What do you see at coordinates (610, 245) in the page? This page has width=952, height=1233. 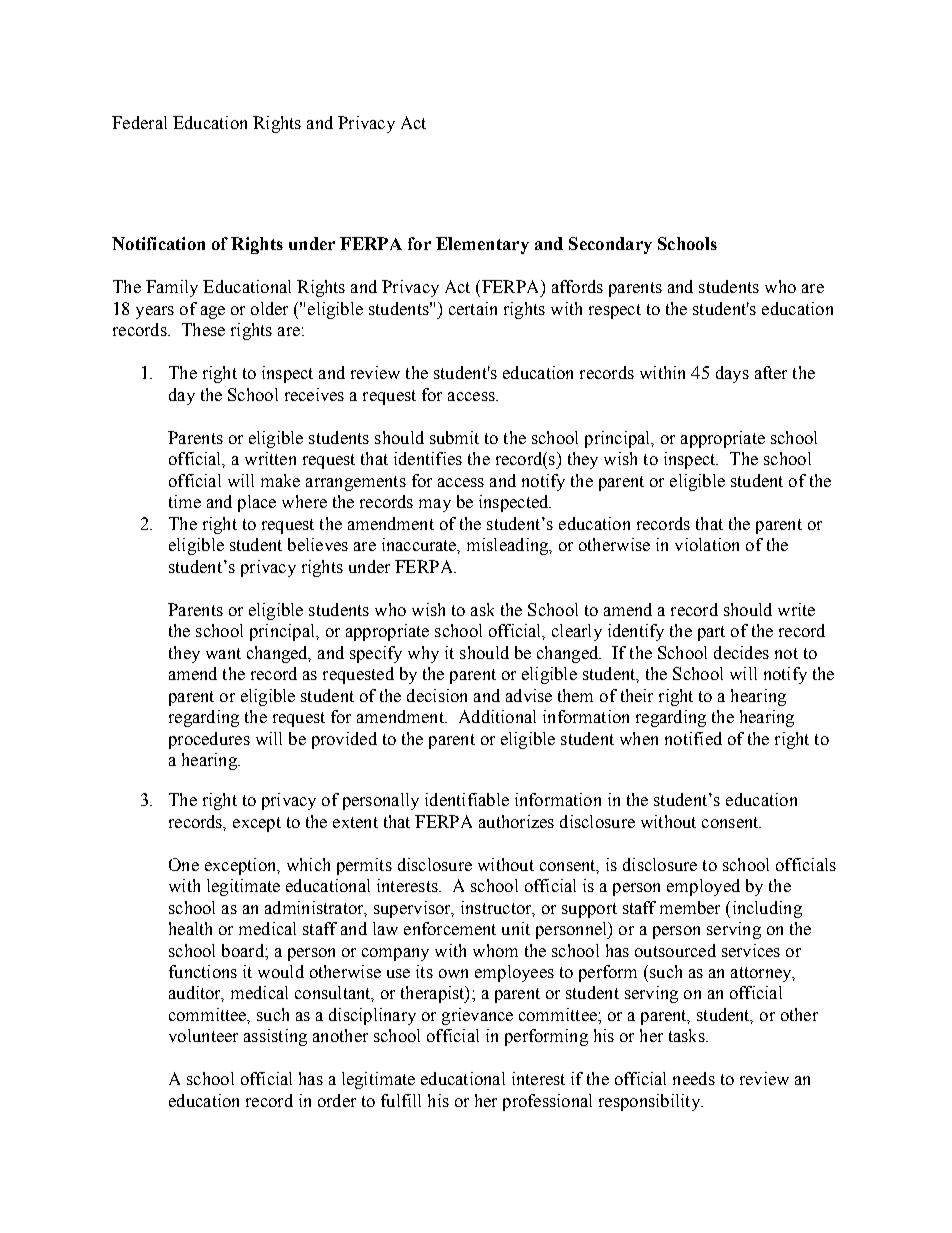 I see `Secondary` at bounding box center [610, 245].
